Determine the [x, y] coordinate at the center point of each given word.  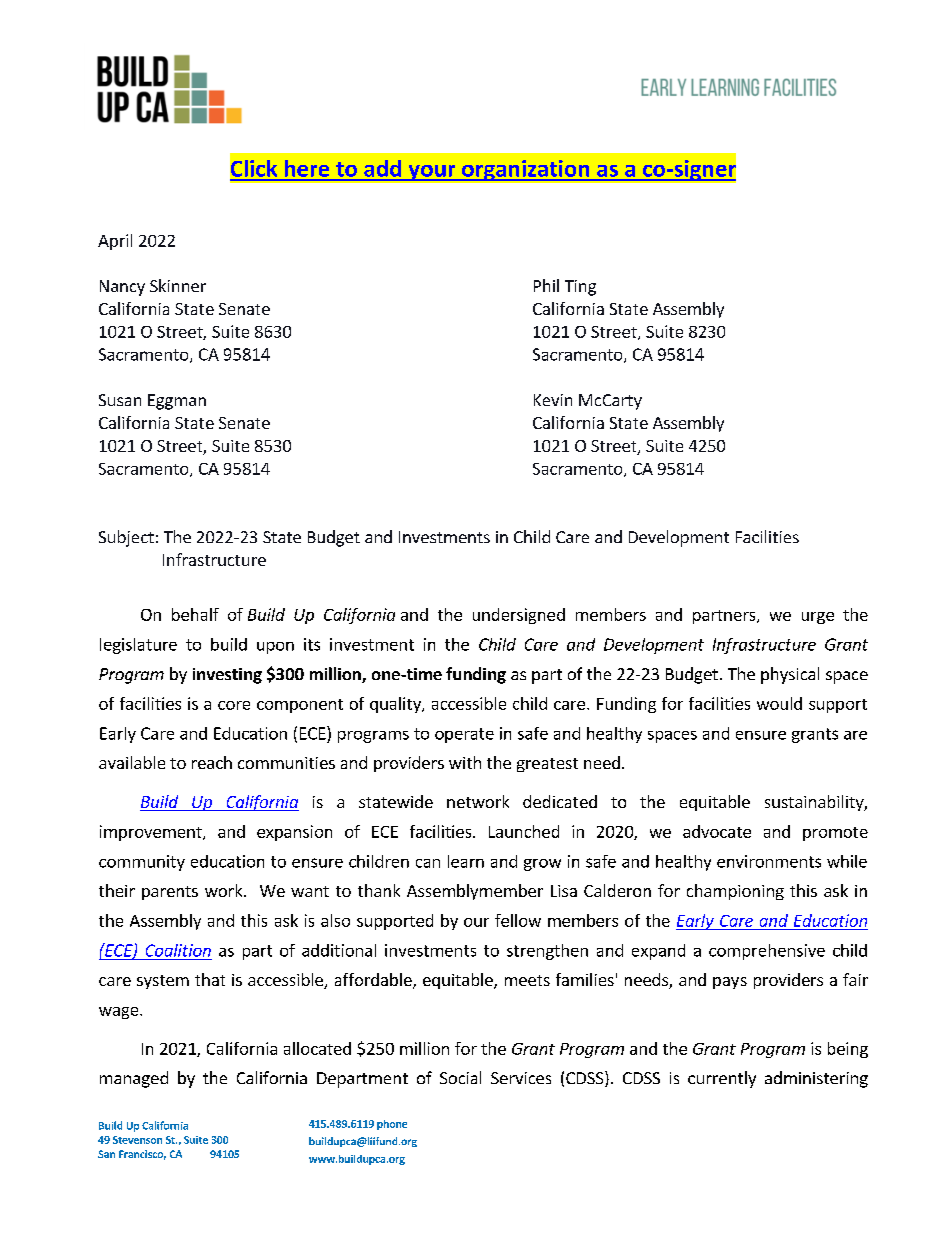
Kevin [553, 400]
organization [526, 170]
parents [170, 893]
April [115, 242]
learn [466, 861]
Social [460, 1077]
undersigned [519, 616]
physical [790, 675]
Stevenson [137, 1140]
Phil [546, 285]
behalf [195, 614]
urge [818, 618]
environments [769, 861]
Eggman [177, 402]
